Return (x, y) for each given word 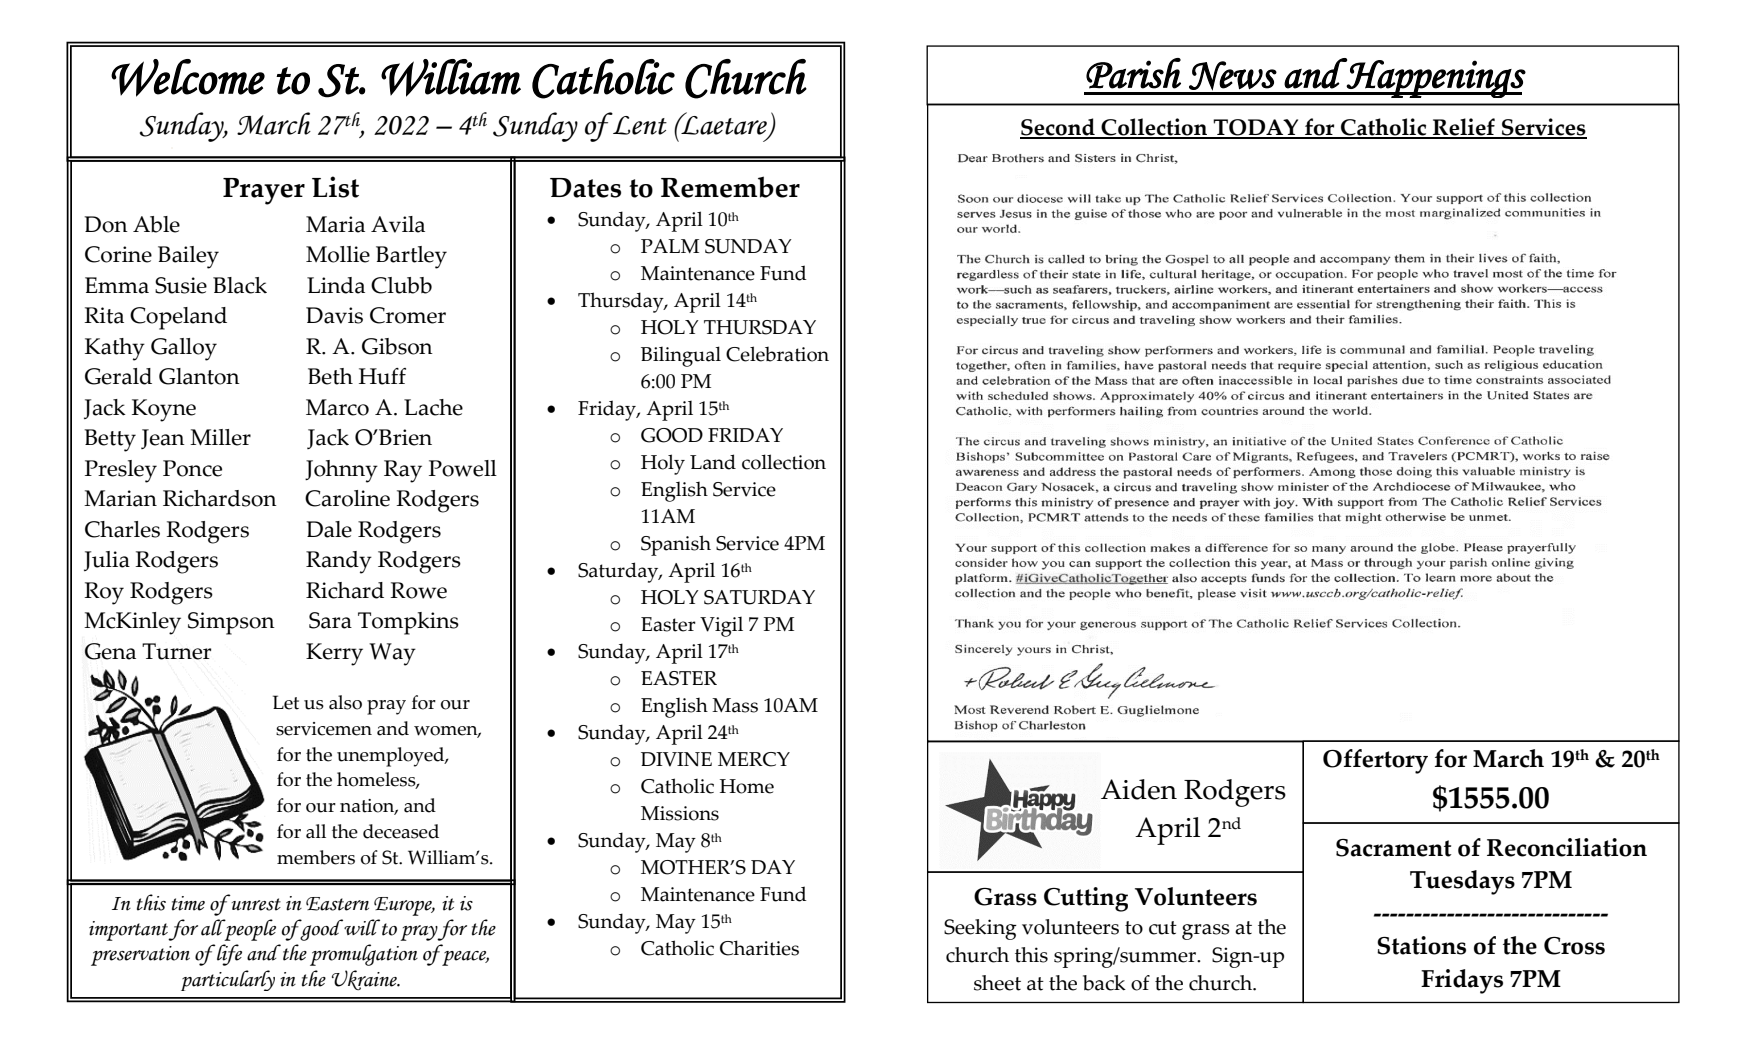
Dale (329, 529)
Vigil (721, 627)
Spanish (676, 545)
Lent (639, 124)
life (228, 955)
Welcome (188, 78)
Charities (759, 948)
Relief (1464, 128)
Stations (1421, 945)
